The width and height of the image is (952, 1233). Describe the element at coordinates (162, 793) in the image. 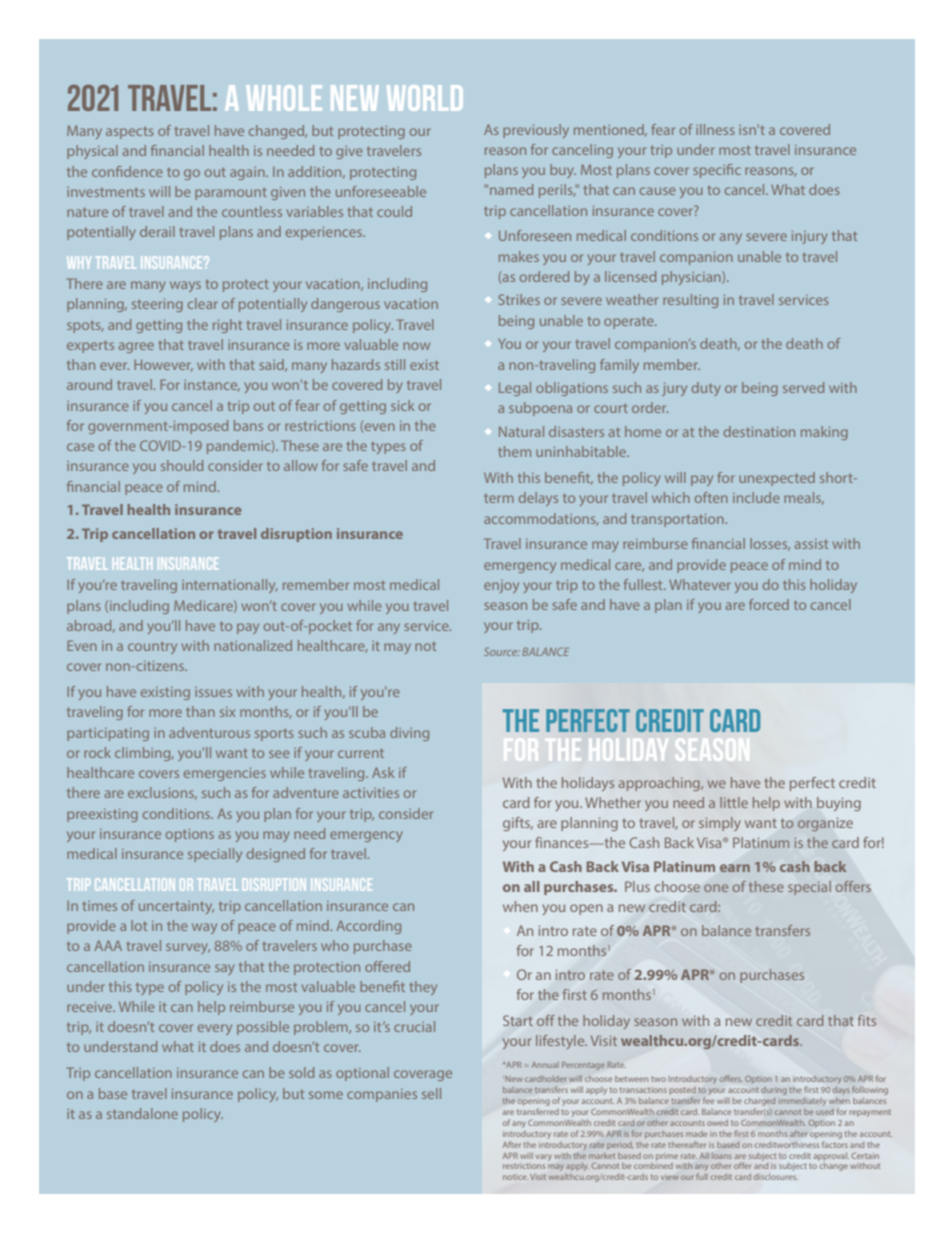

I see `exclusions` at that location.
